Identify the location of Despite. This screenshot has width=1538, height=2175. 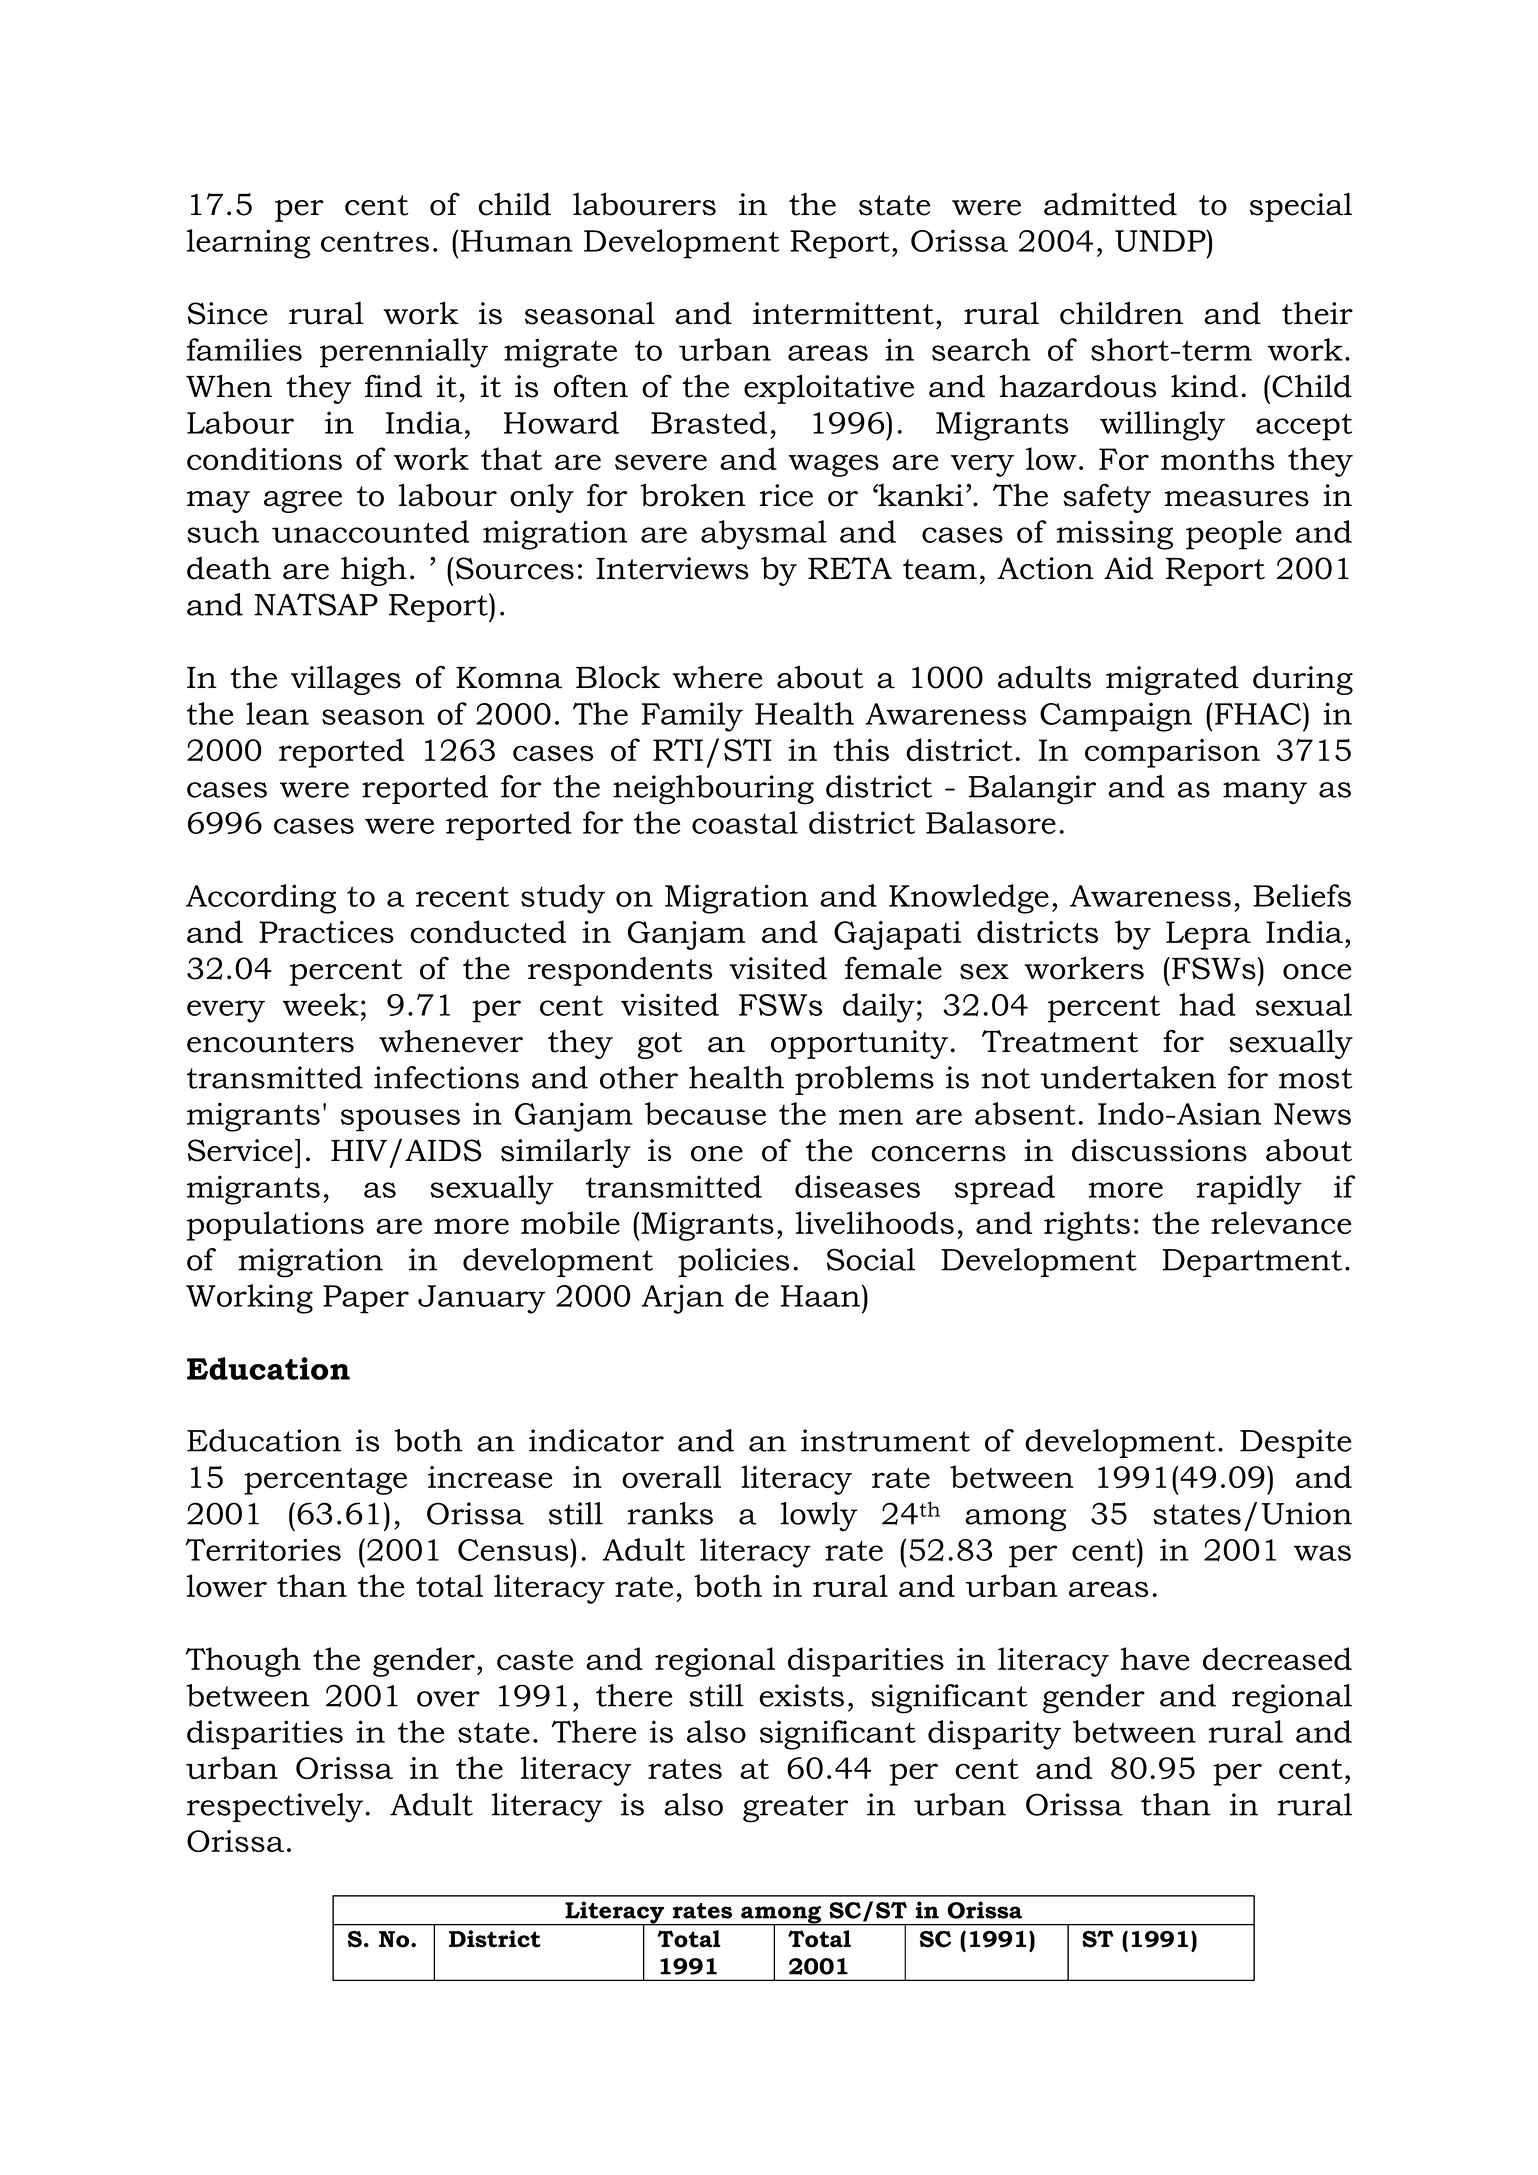
(1295, 1443).
